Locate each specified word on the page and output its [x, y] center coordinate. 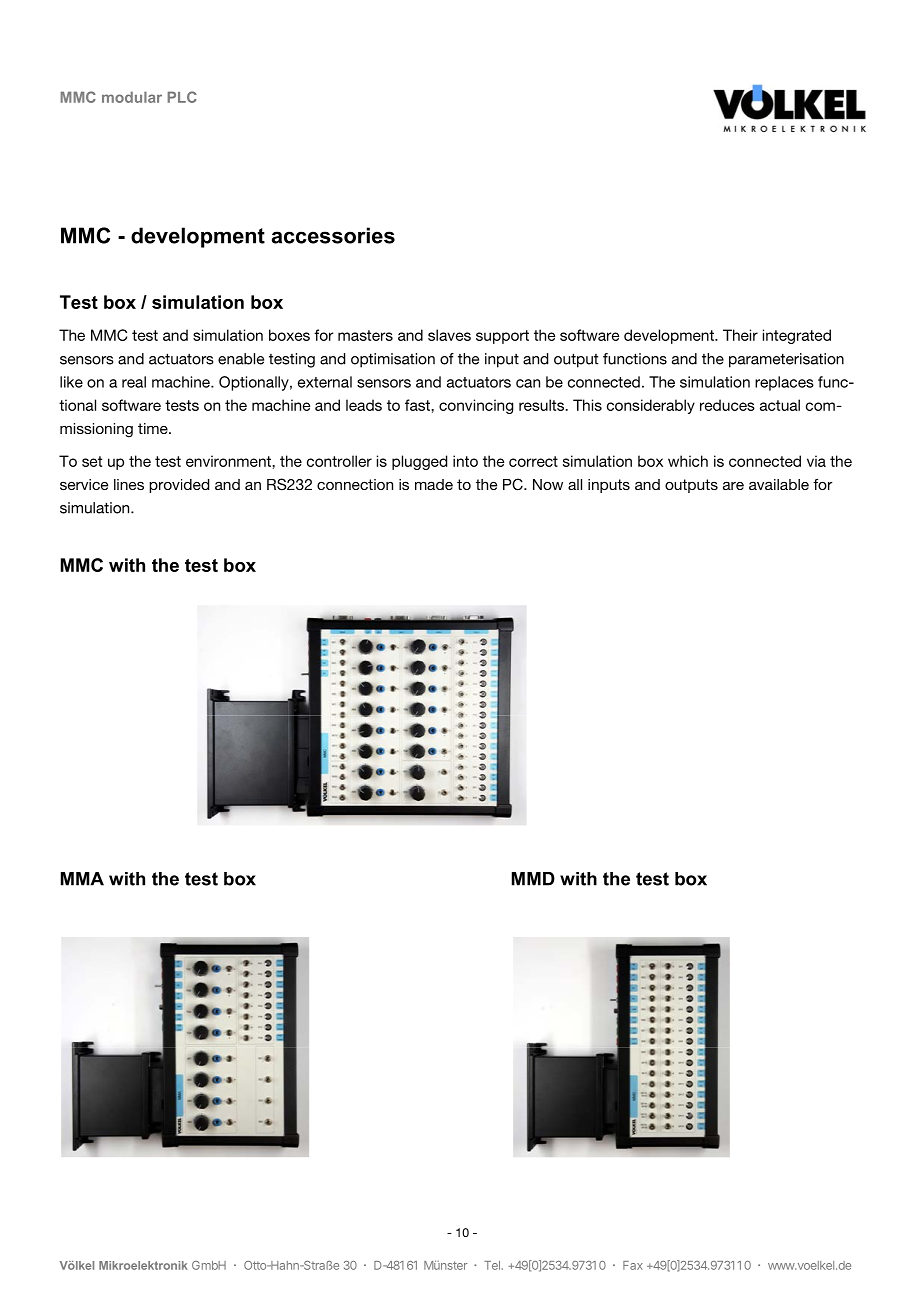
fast [418, 405]
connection [355, 484]
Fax [633, 1265]
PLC [182, 97]
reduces [727, 405]
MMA [82, 879]
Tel [492, 1265]
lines [129, 484]
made [434, 484]
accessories [333, 235]
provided [179, 486]
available [779, 484]
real [134, 382]
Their [740, 335]
